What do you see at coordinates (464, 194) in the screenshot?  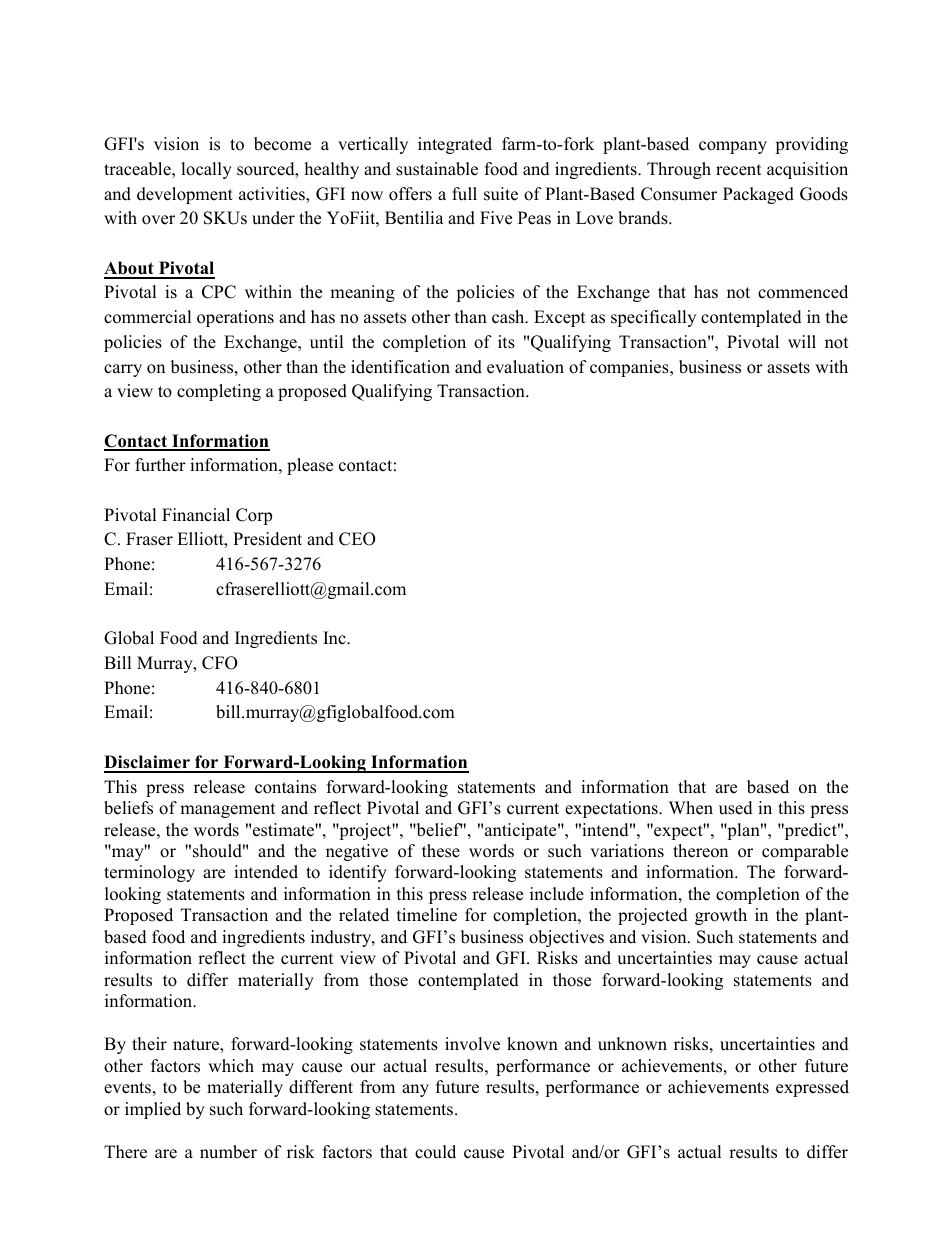 I see `full` at bounding box center [464, 194].
